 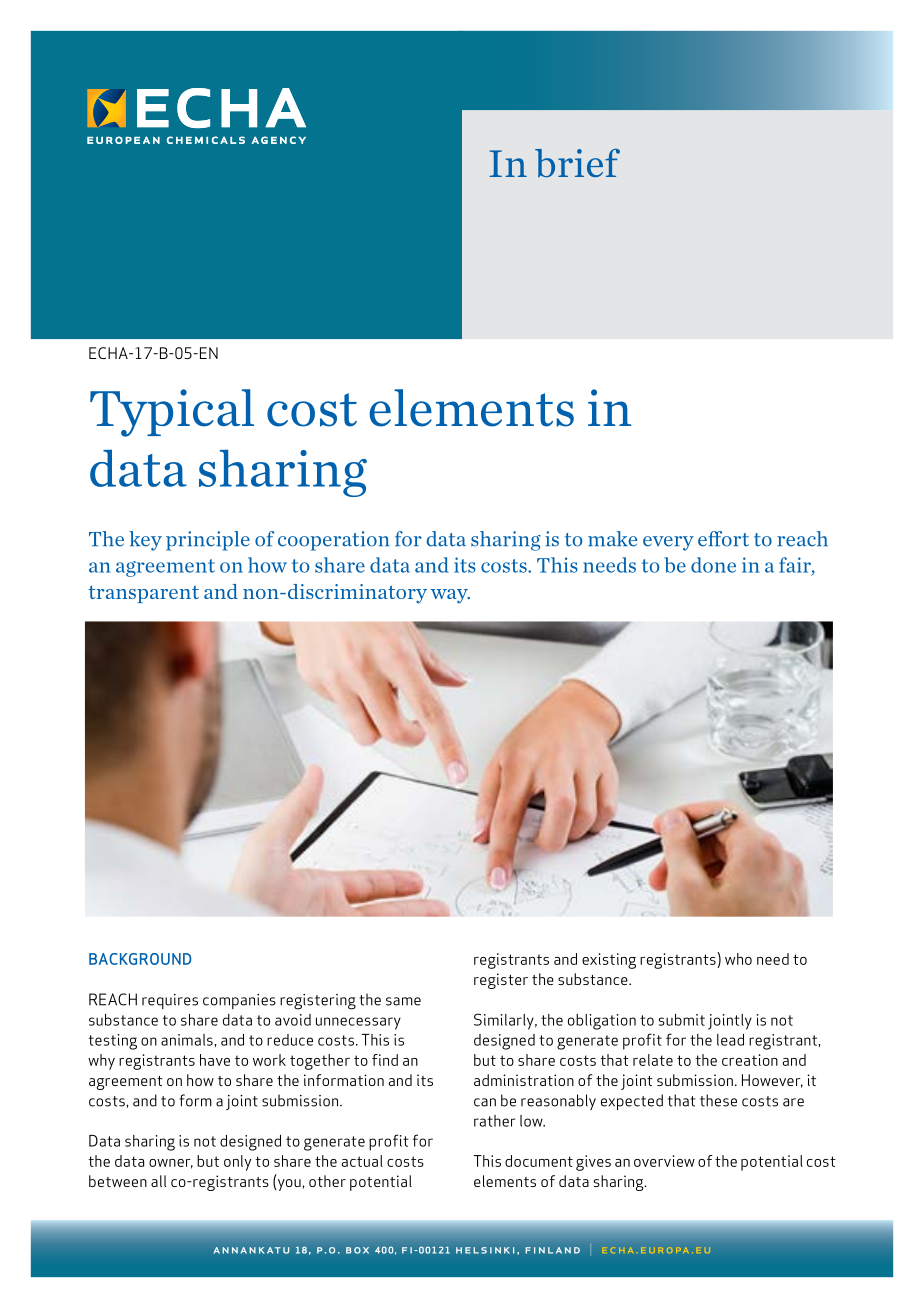 I want to click on way, so click(x=450, y=596).
